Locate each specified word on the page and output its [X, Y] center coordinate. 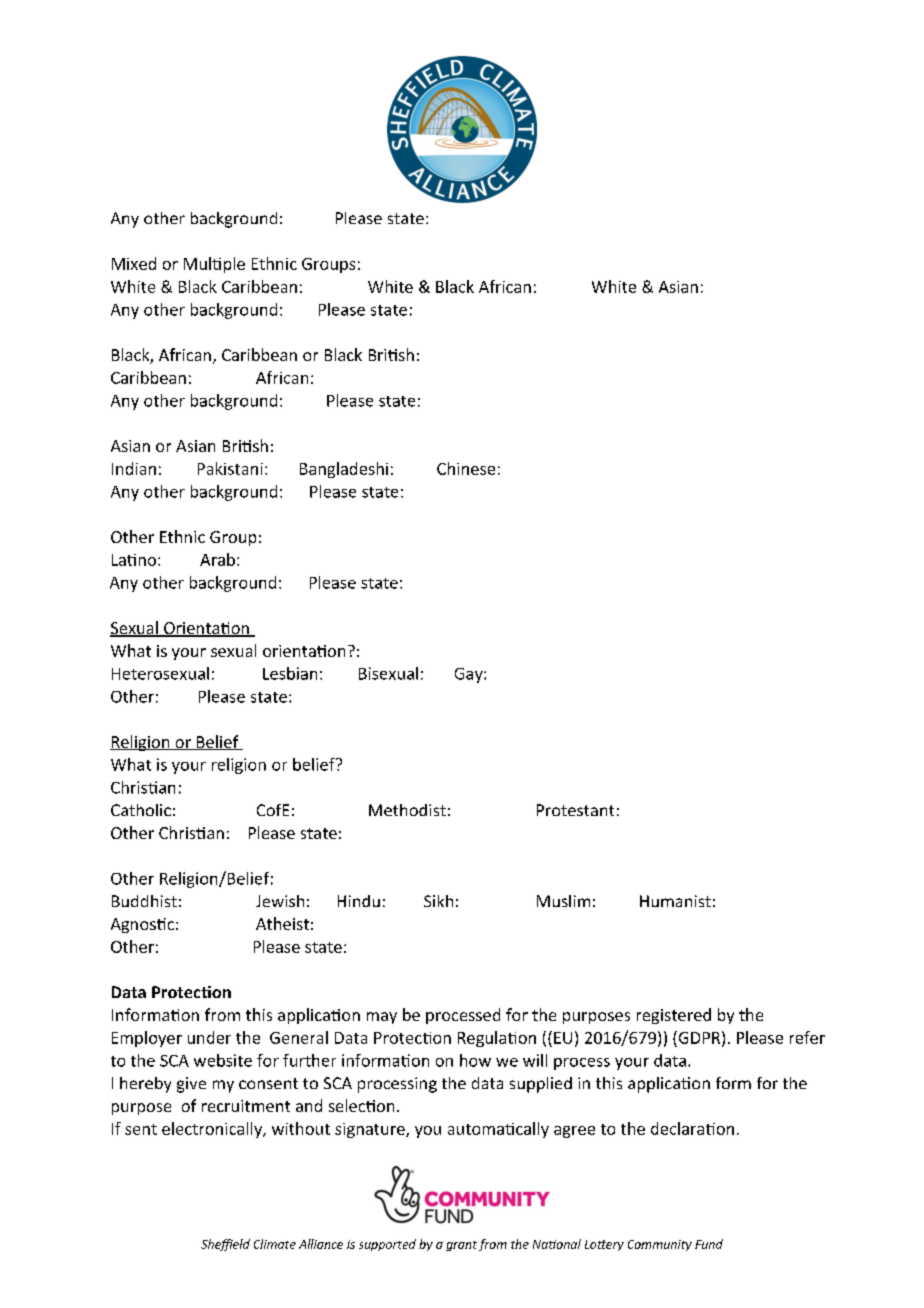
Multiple [214, 265]
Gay [470, 675]
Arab [217, 559]
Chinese [466, 468]
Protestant [575, 810]
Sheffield [225, 1245]
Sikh [438, 901]
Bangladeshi [344, 470]
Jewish [280, 901]
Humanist [675, 901]
